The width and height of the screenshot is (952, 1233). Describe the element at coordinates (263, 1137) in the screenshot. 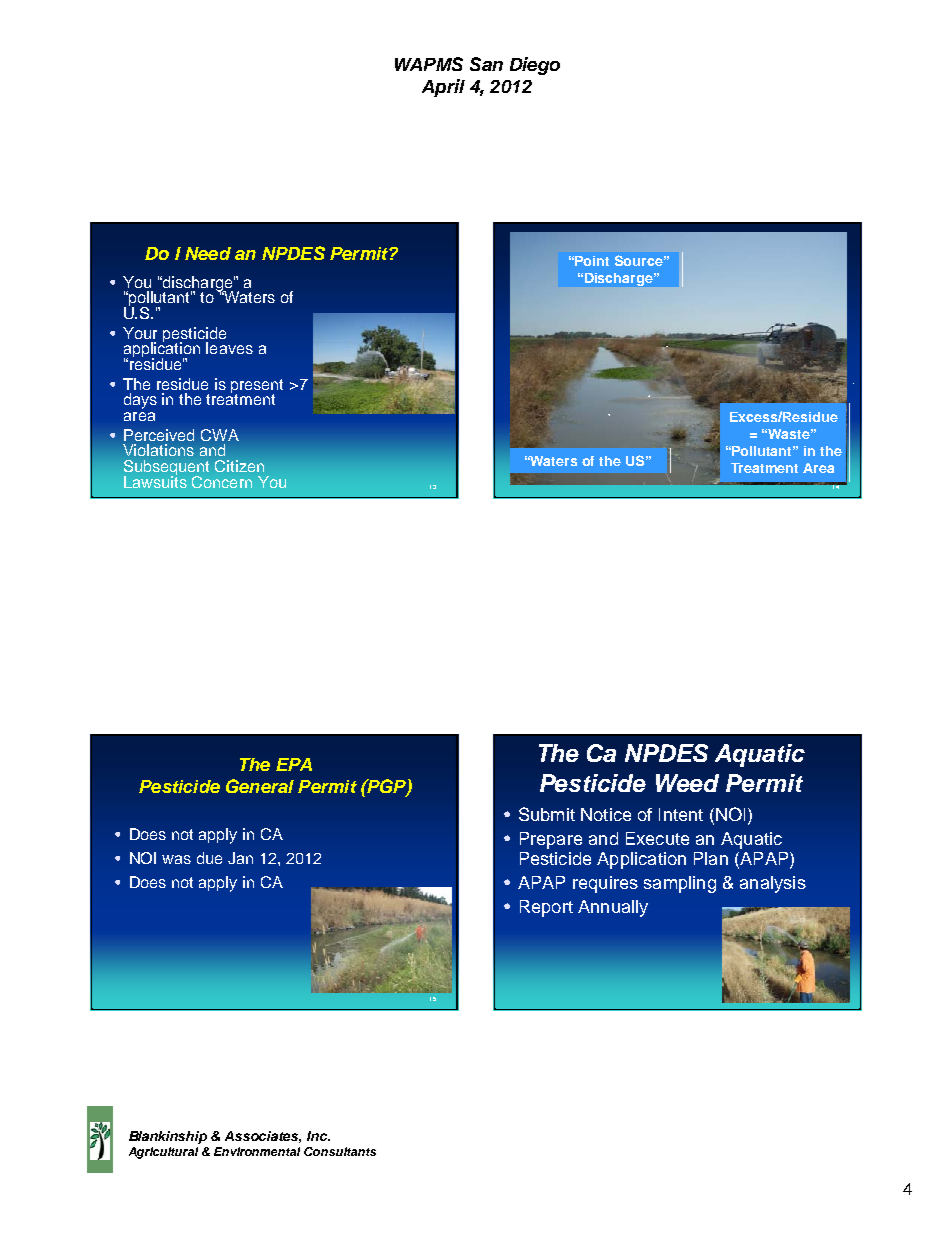

I see `Associates` at that location.
